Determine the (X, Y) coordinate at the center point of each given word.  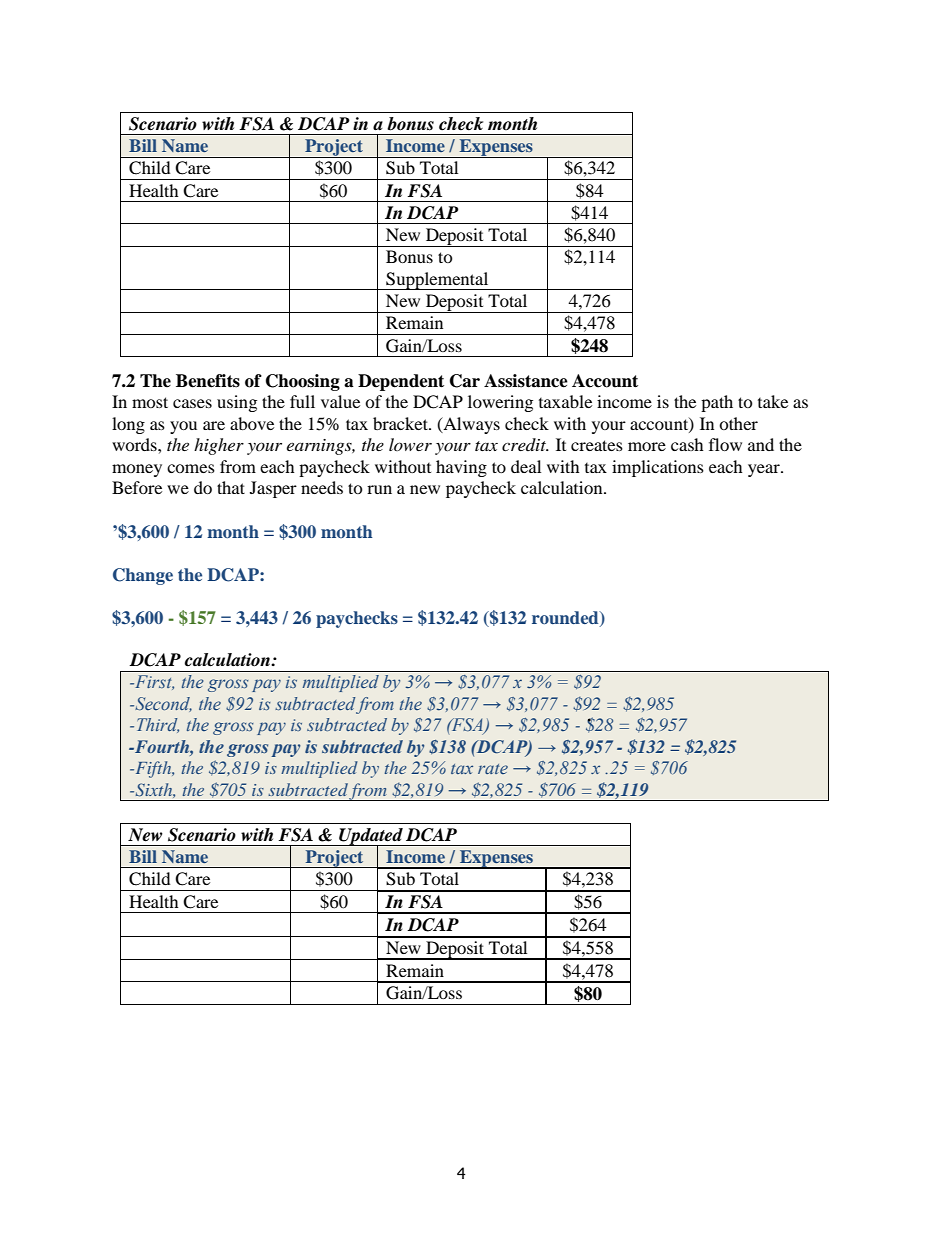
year (765, 470)
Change (143, 576)
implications (658, 468)
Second (162, 704)
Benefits (208, 381)
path (717, 403)
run (379, 489)
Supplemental (437, 281)
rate (493, 769)
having (461, 468)
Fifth (153, 769)
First (153, 682)
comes (191, 468)
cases (192, 403)
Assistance (526, 381)
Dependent (401, 382)
